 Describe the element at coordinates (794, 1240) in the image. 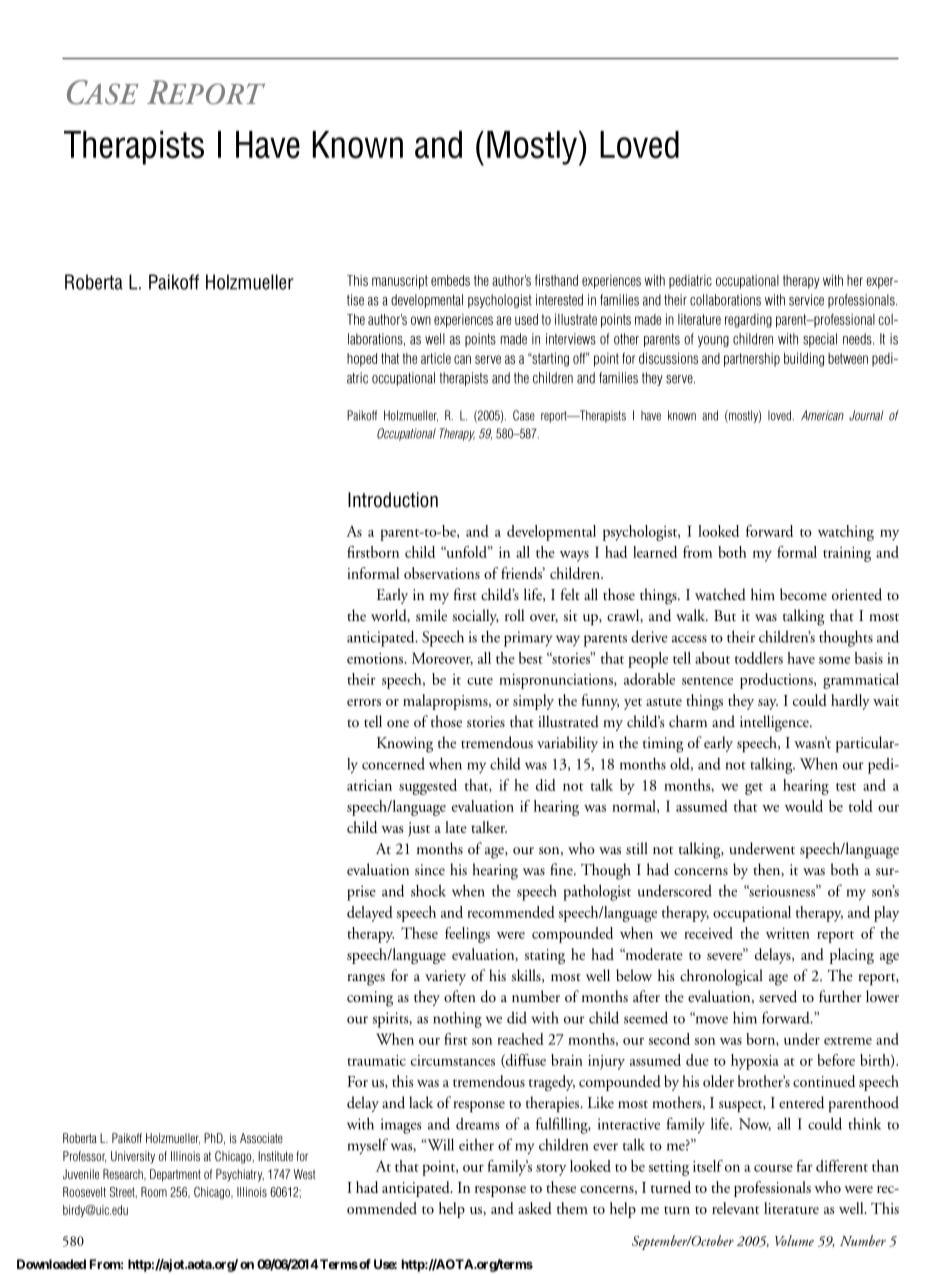

I see `Volume` at that location.
